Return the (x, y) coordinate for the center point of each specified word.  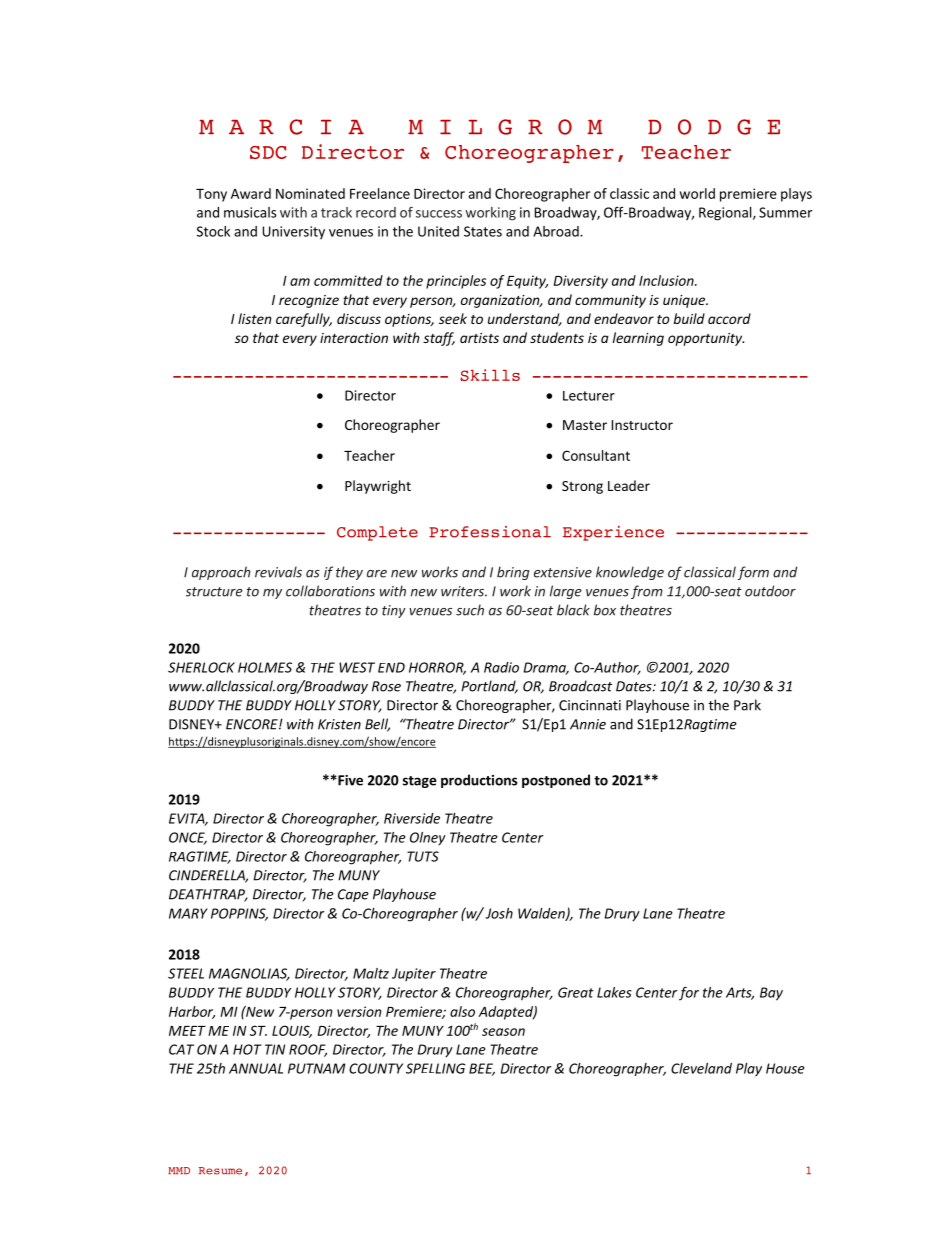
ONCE (188, 838)
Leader (629, 485)
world (697, 193)
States (483, 231)
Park (747, 705)
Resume (220, 1171)
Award (251, 193)
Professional (490, 532)
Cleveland (701, 1068)
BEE (482, 1069)
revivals (278, 572)
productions (479, 781)
